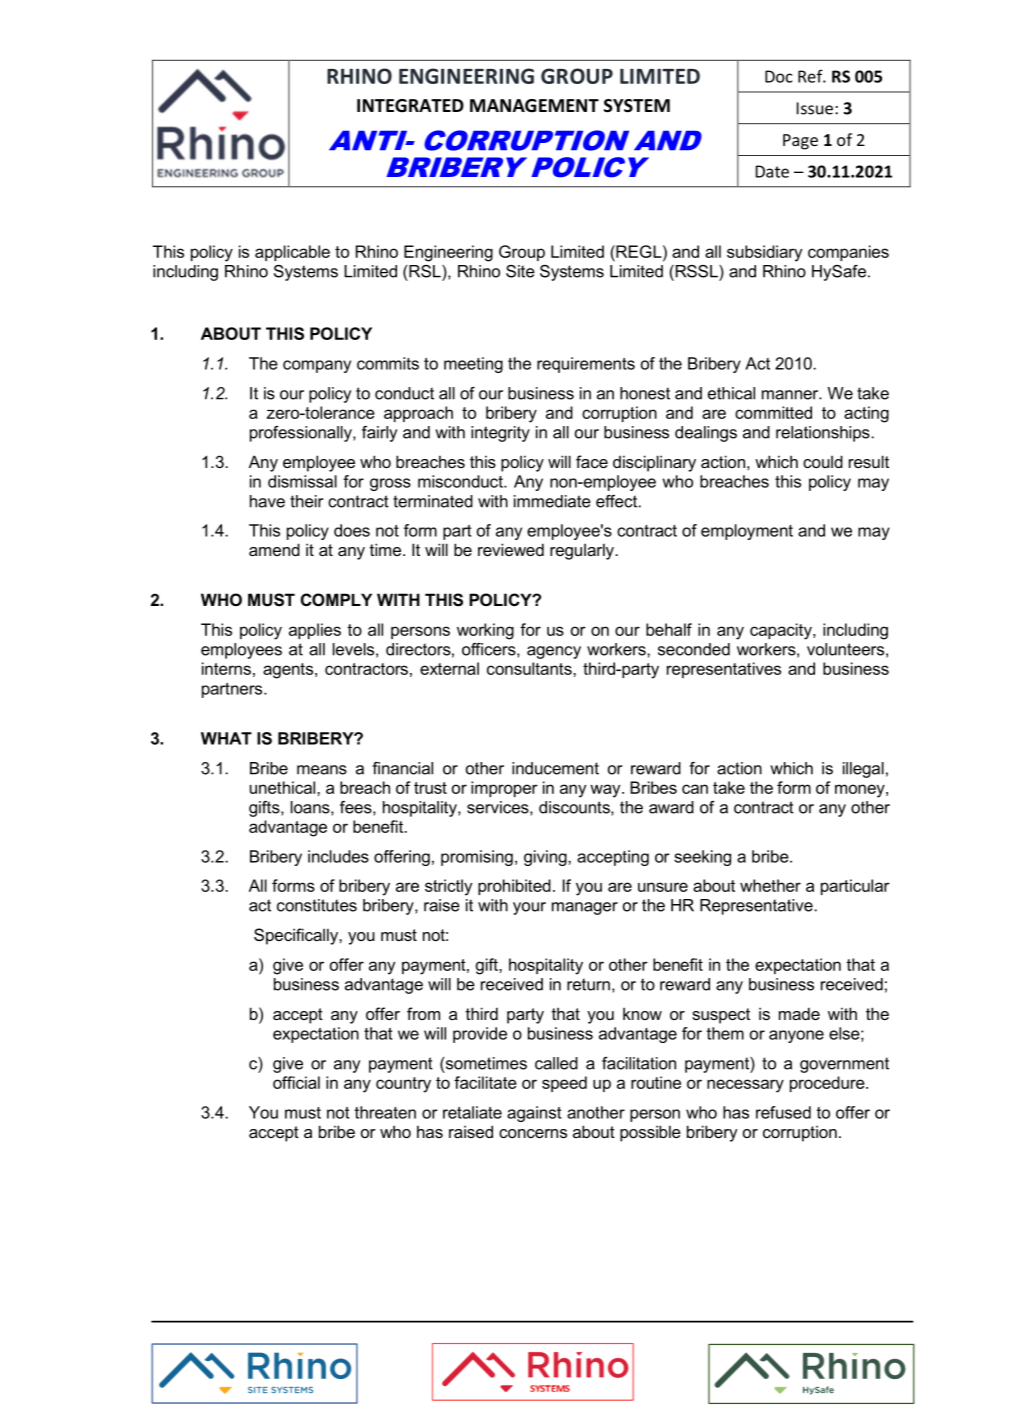 The width and height of the screenshot is (1009, 1428). What do you see at coordinates (296, 1082) in the screenshot?
I see `official` at bounding box center [296, 1082].
